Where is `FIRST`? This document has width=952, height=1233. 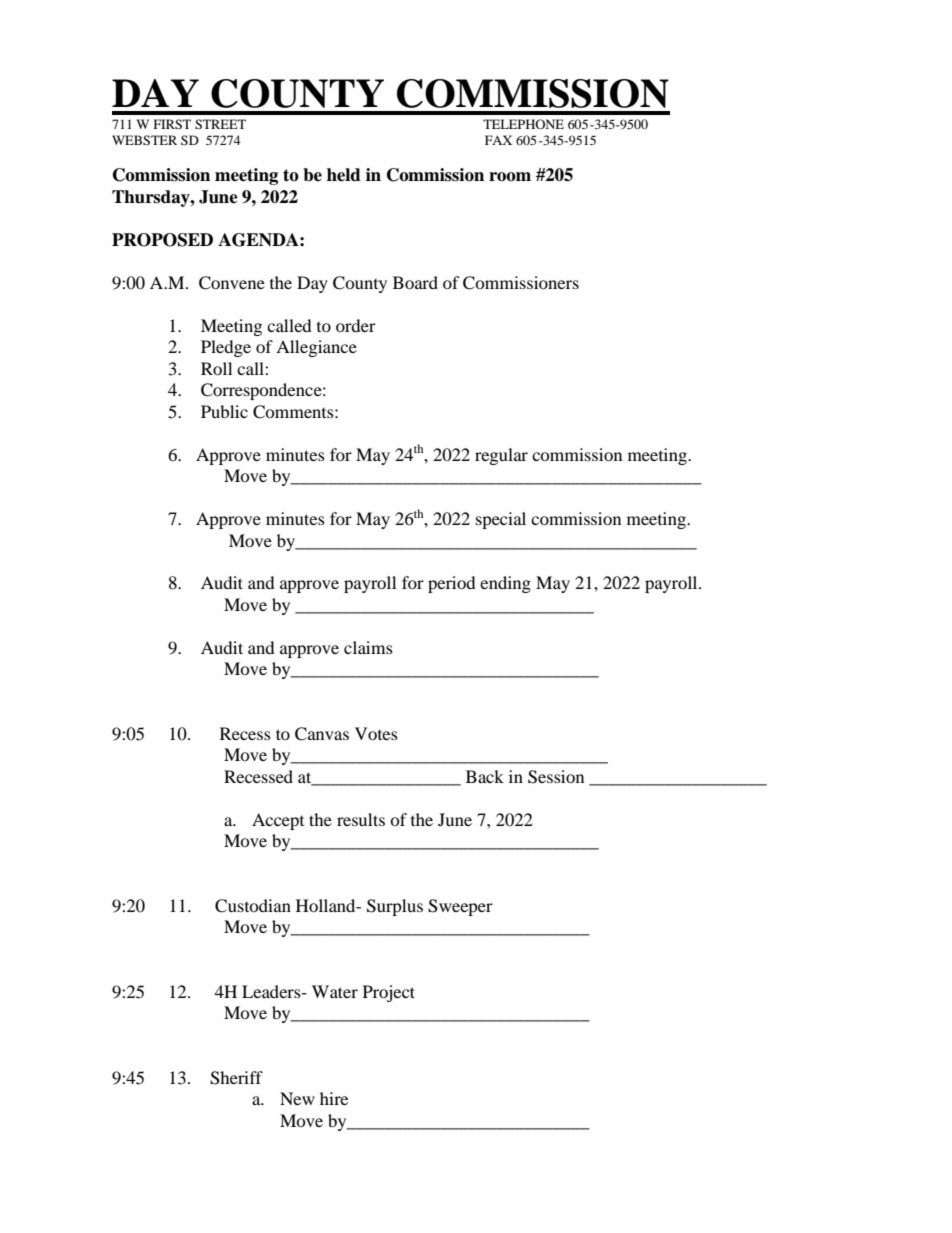
FIRST is located at coordinates (172, 124).
